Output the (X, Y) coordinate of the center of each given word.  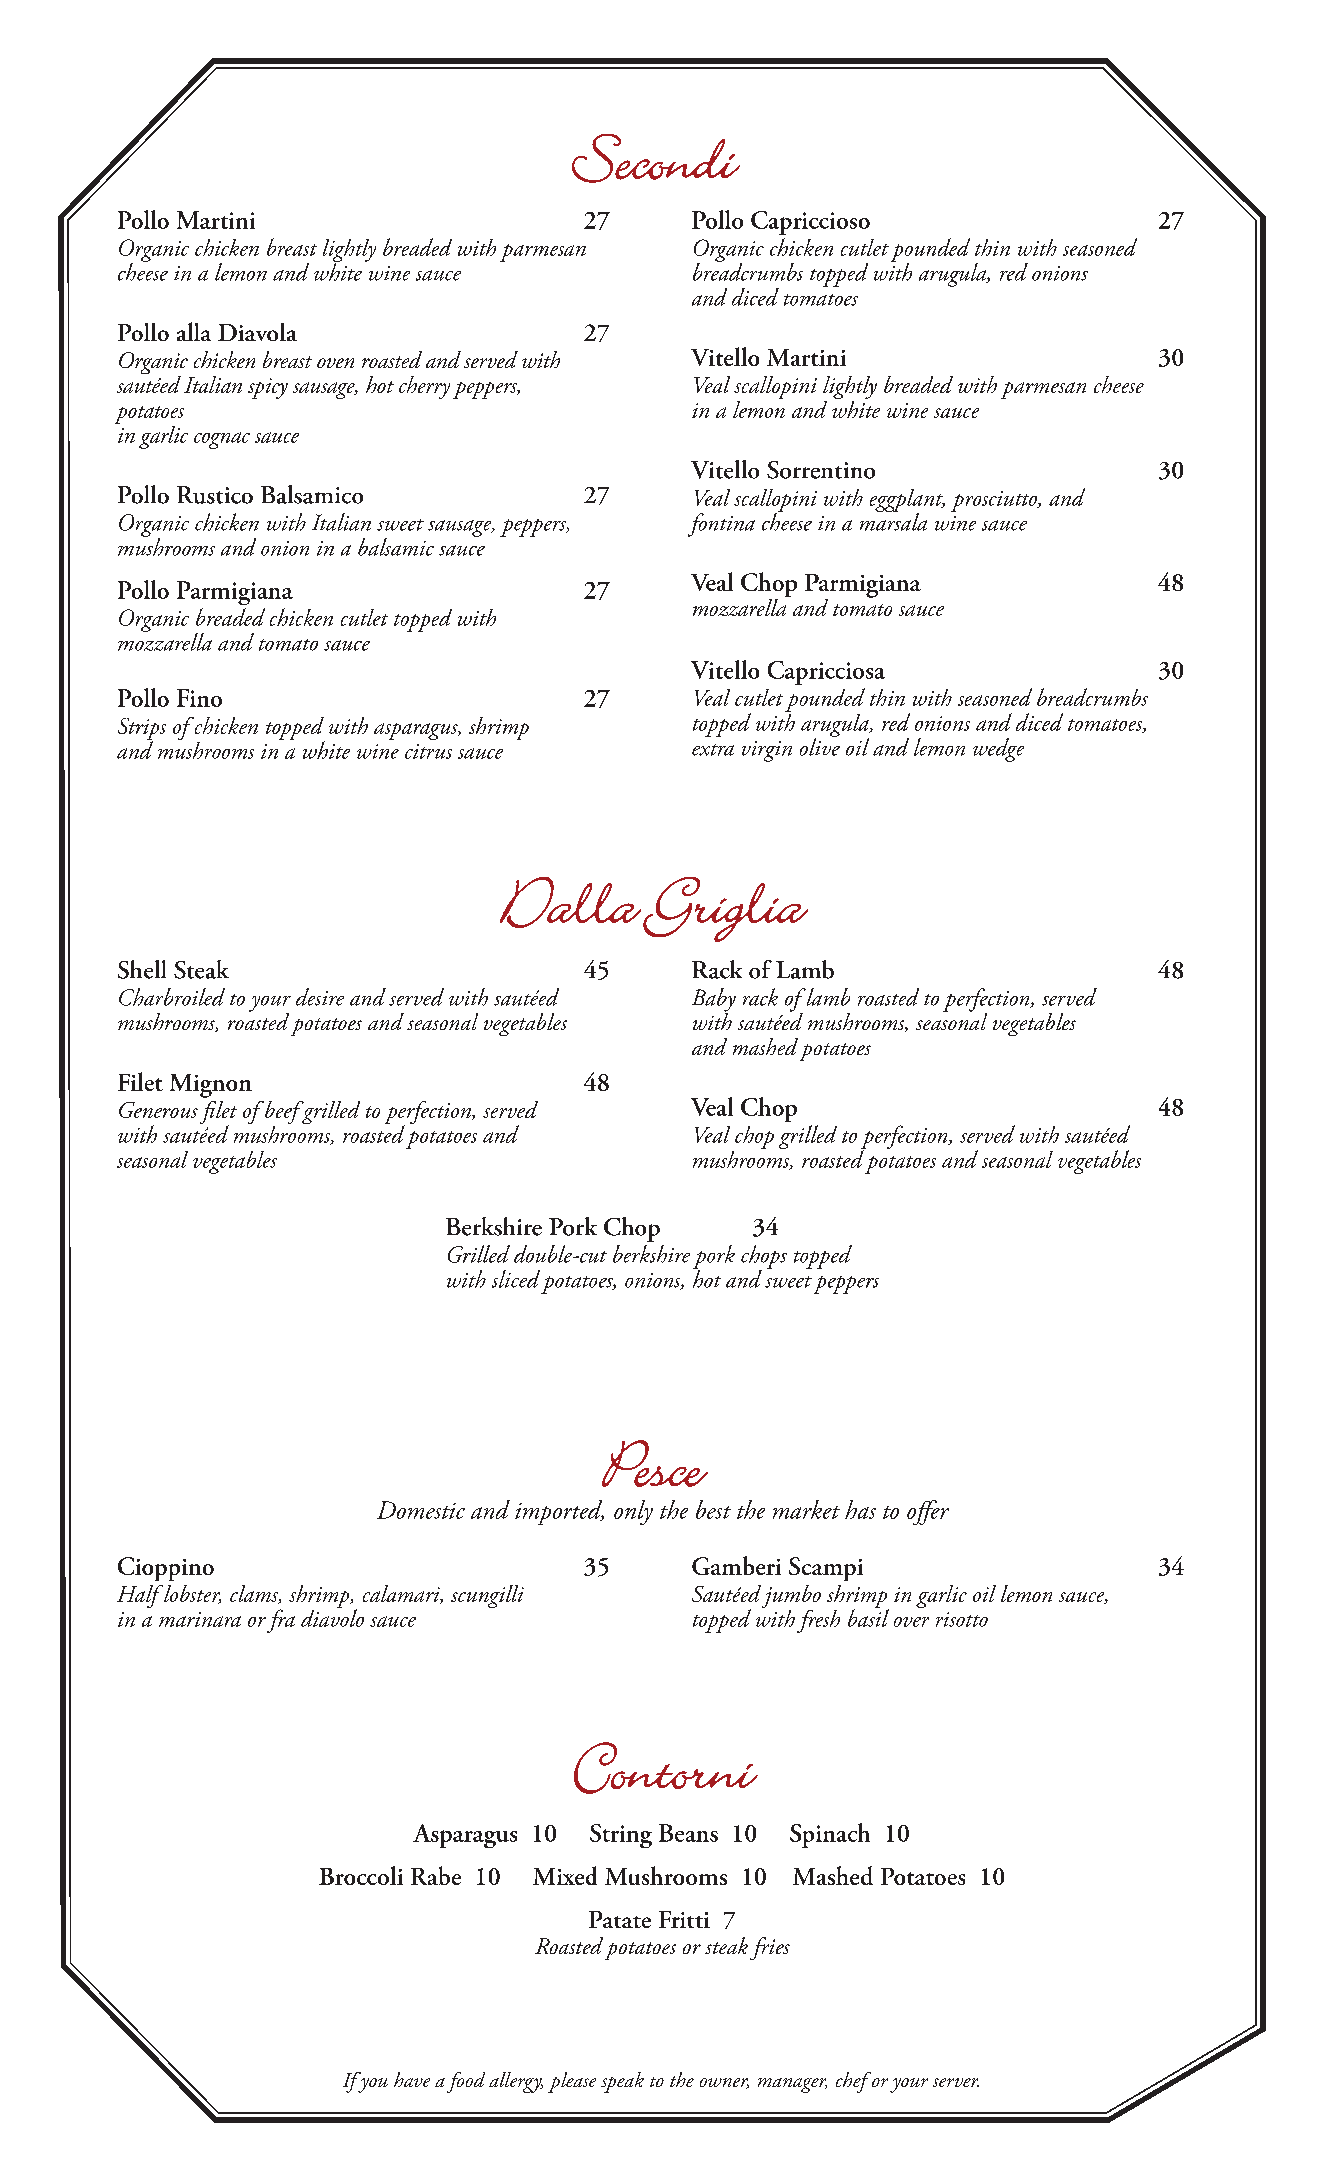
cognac (222, 440)
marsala (893, 521)
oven (335, 363)
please (572, 2082)
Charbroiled (172, 997)
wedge (998, 750)
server (956, 2082)
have (412, 2079)
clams (255, 1594)
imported (559, 1512)
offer (928, 1512)
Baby (714, 1001)
